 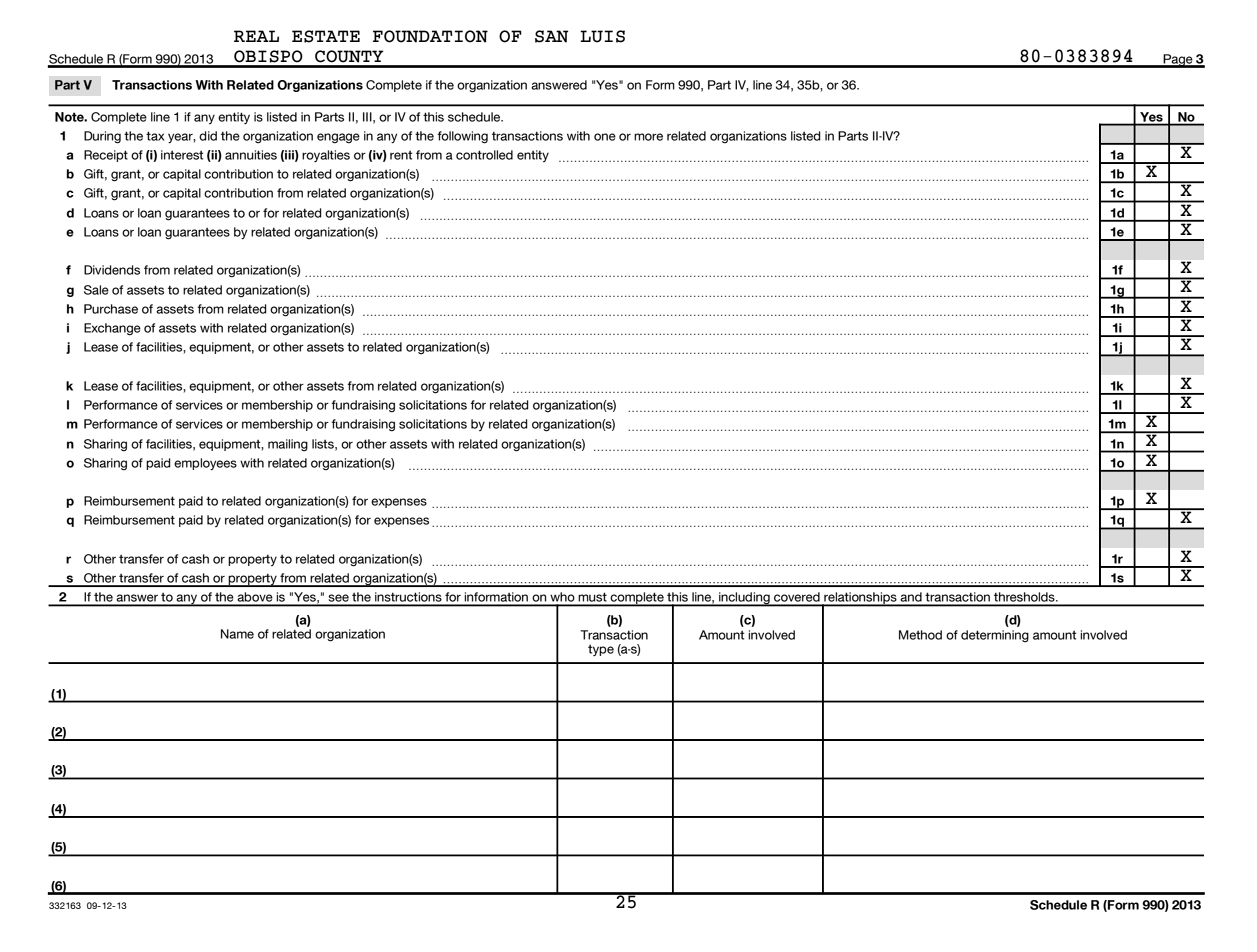 What do you see at coordinates (205, 464) in the document?
I see `employees` at bounding box center [205, 464].
